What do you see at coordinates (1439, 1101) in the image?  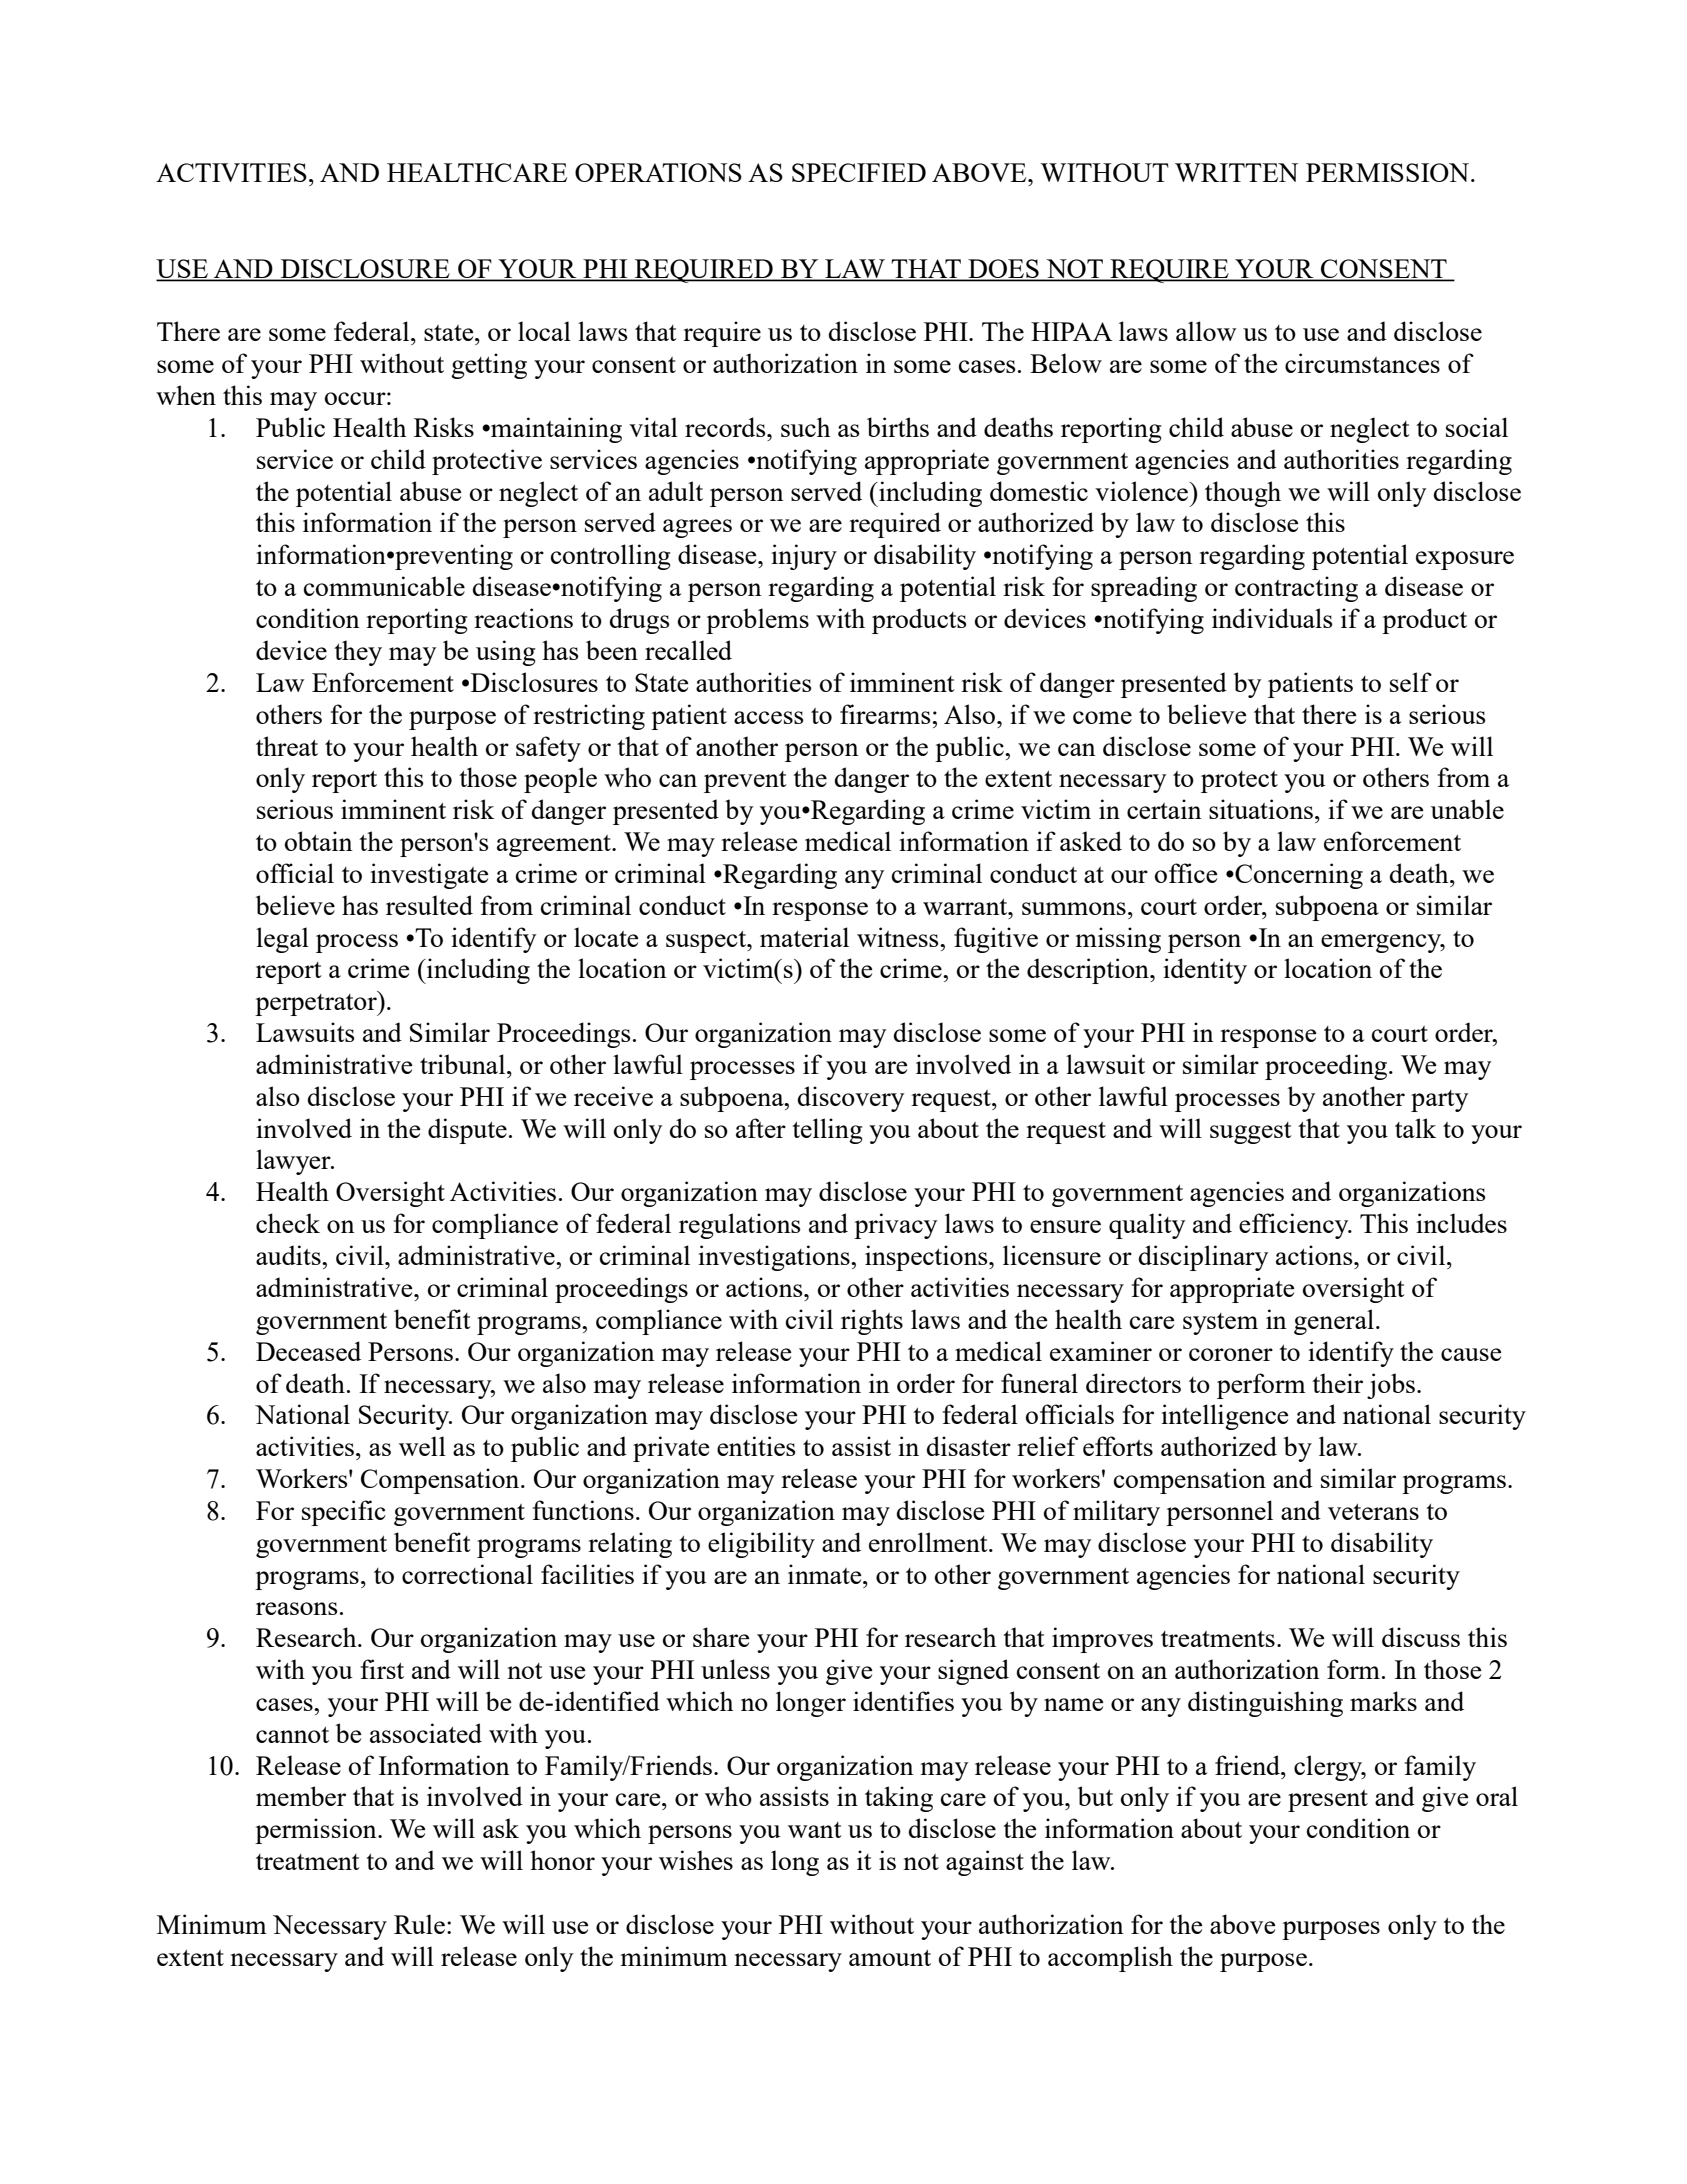 I see `party` at bounding box center [1439, 1101].
